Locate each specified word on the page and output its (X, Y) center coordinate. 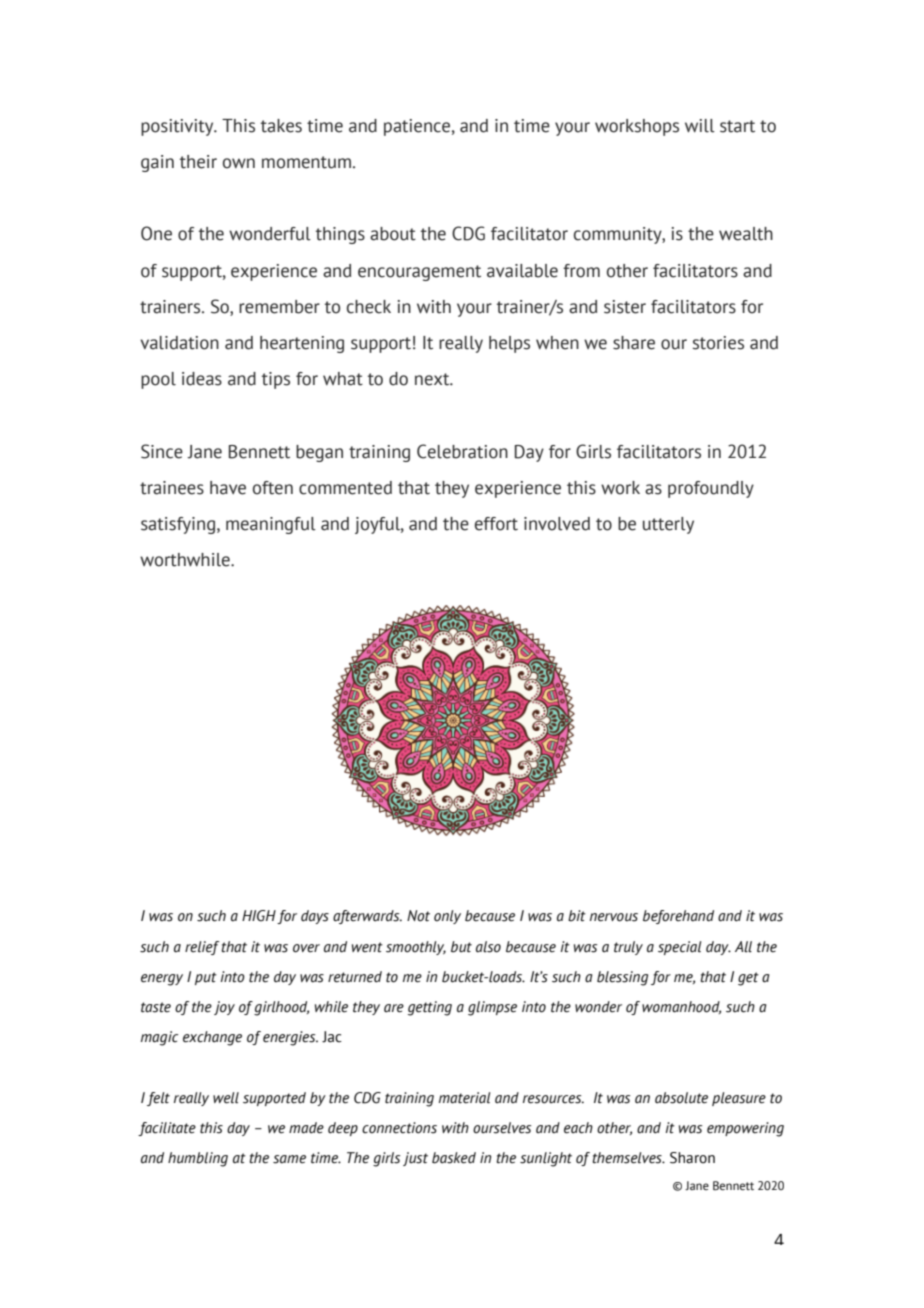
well (226, 1098)
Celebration (462, 451)
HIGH (259, 916)
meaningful (271, 525)
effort (496, 524)
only (447, 917)
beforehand (678, 917)
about (393, 234)
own (239, 163)
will (700, 126)
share (634, 343)
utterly (668, 525)
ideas (202, 379)
